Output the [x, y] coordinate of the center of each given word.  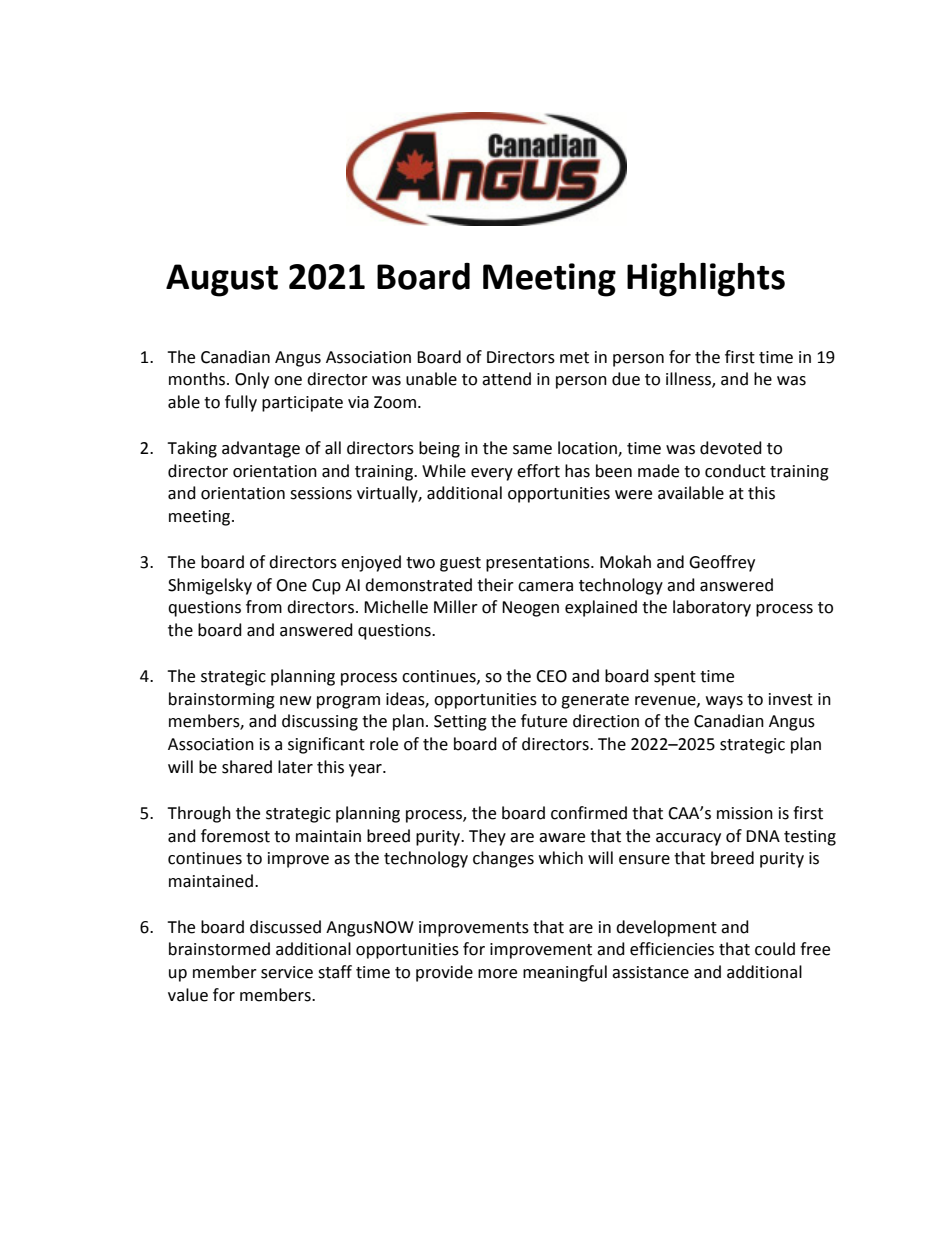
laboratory [712, 608]
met [574, 358]
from [264, 607]
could [775, 949]
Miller [456, 607]
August [222, 280]
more [497, 974]
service [287, 972]
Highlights [706, 280]
